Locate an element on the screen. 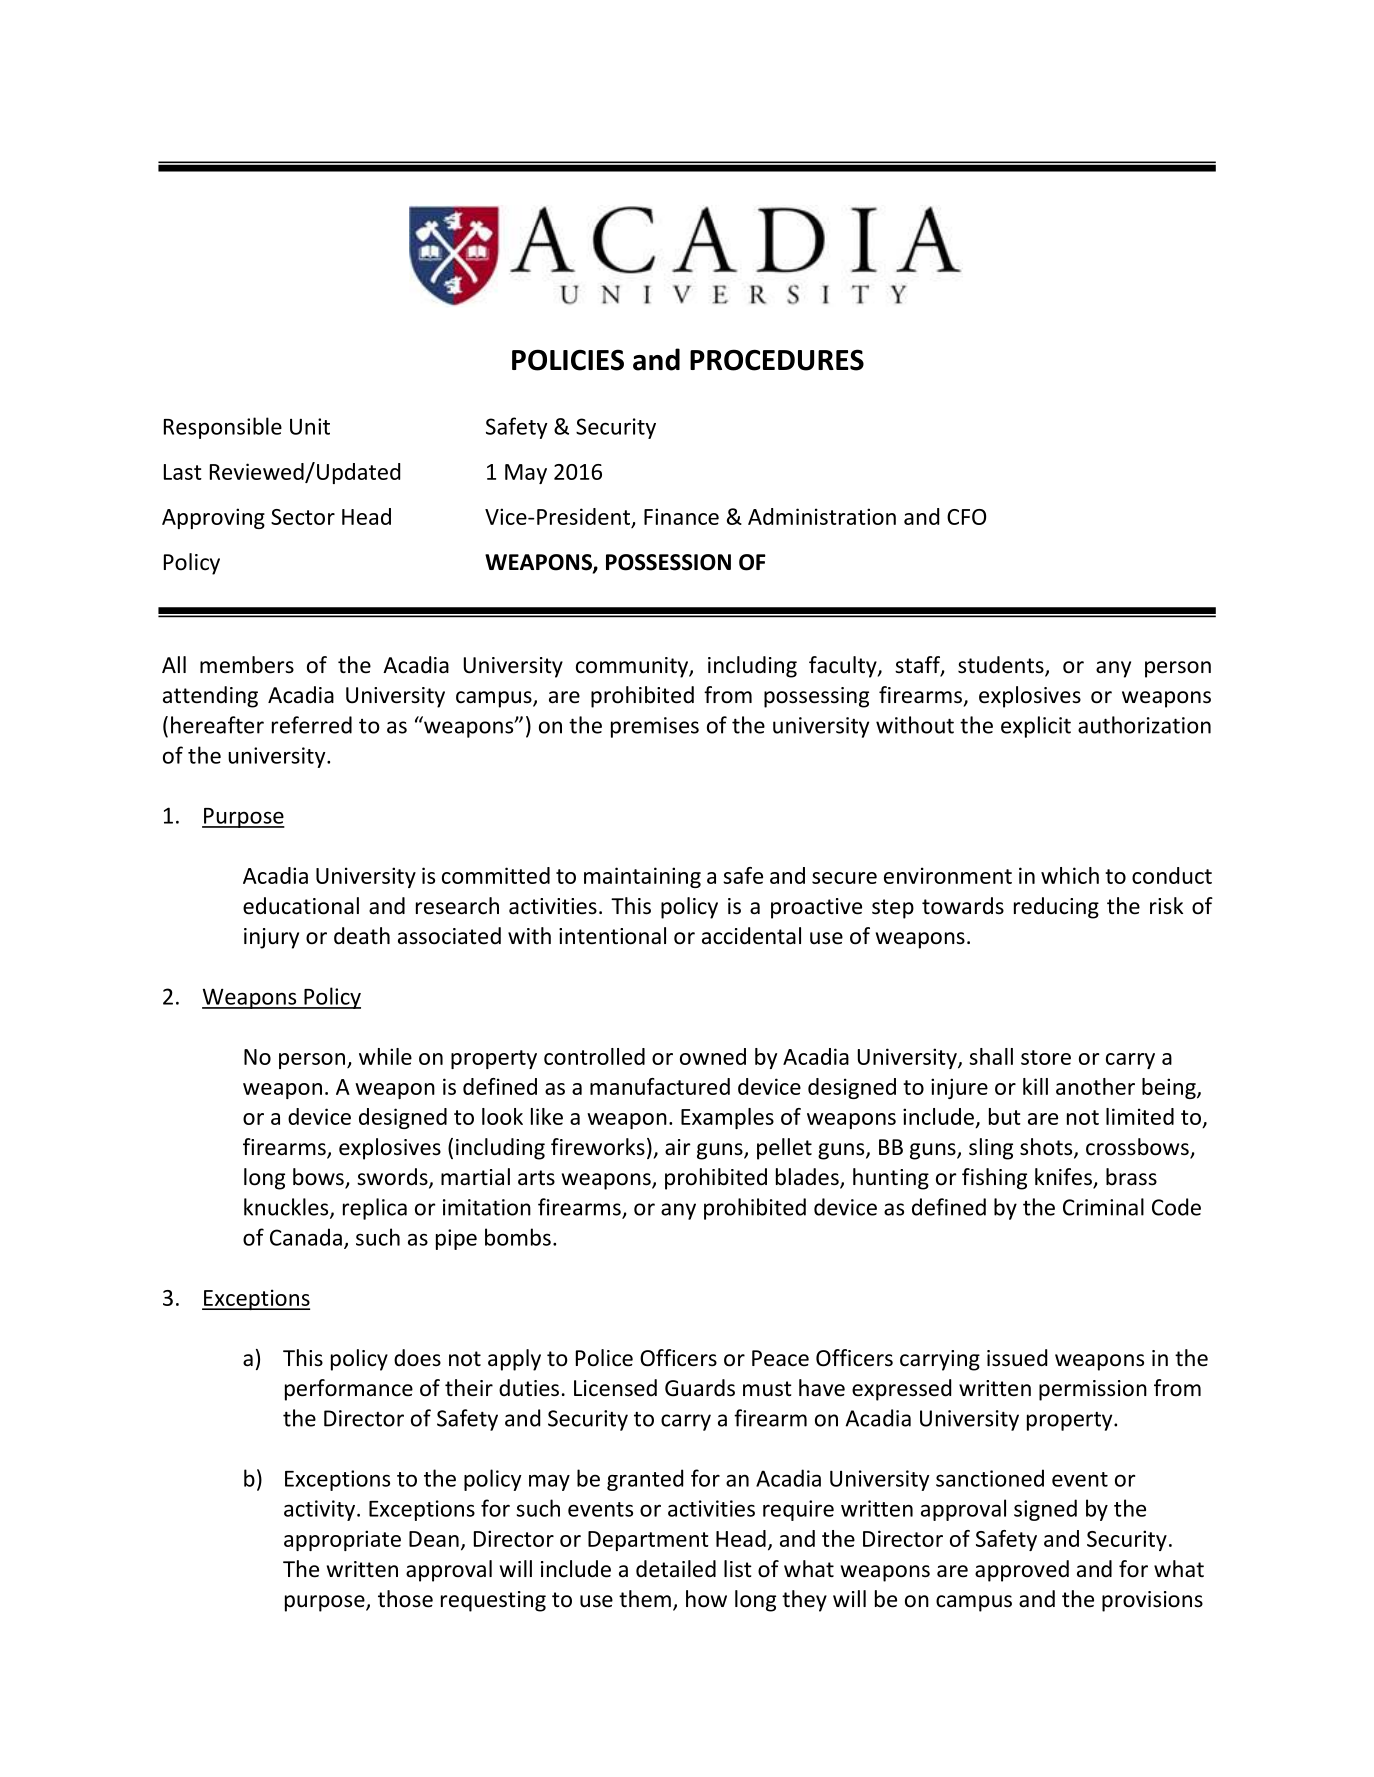  detailed is located at coordinates (676, 1569).
